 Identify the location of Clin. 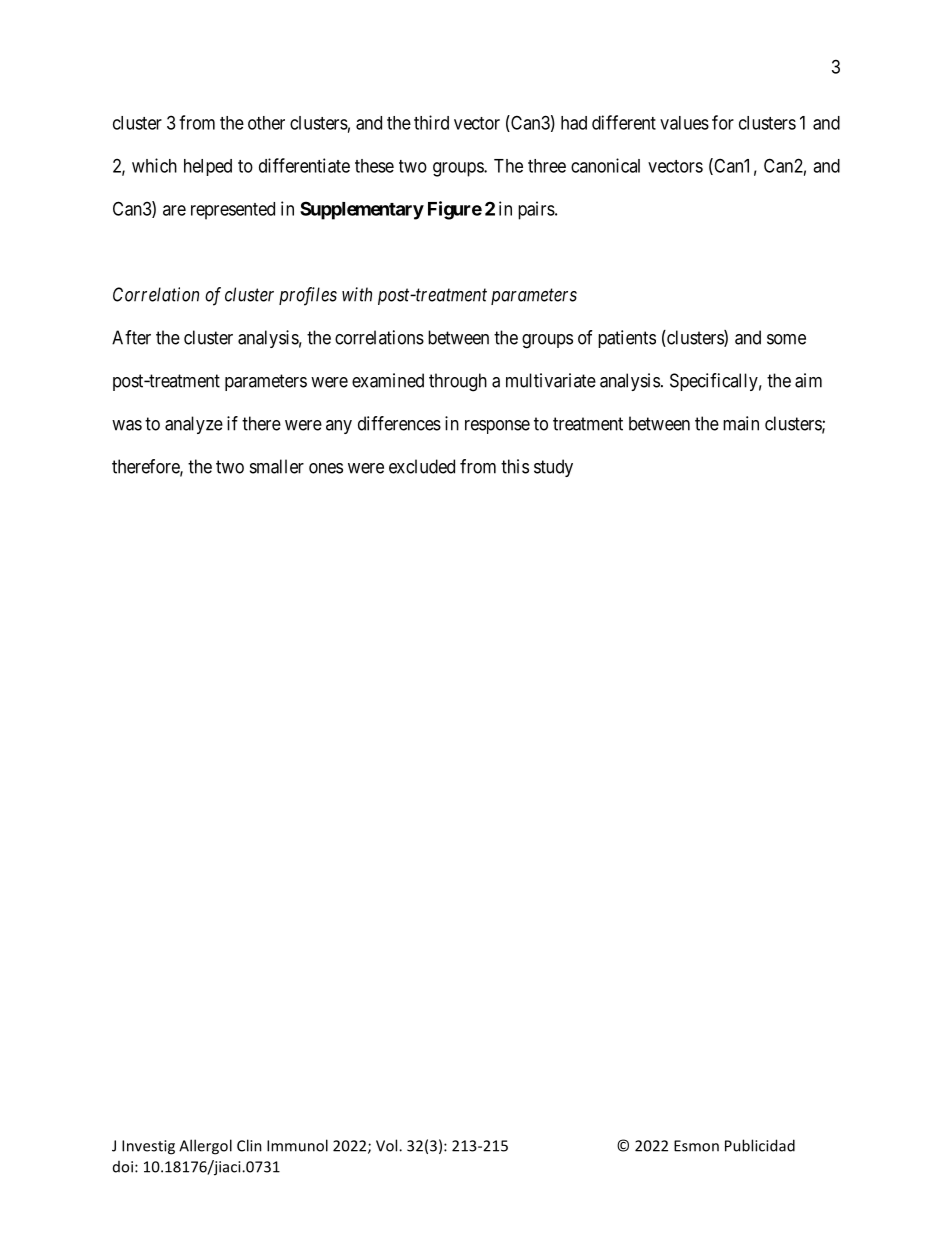
(249, 1145).
